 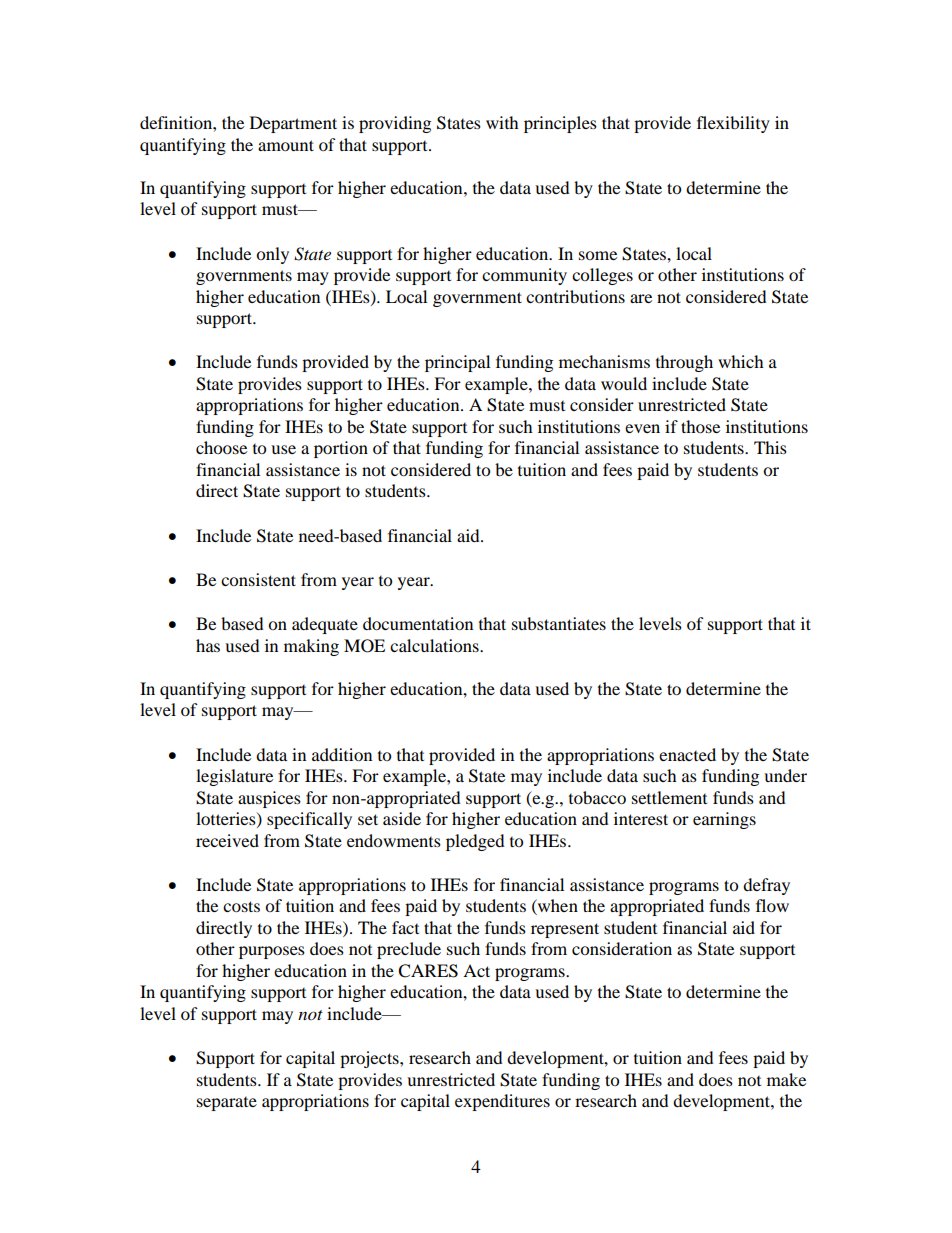 I want to click on principal, so click(x=457, y=363).
